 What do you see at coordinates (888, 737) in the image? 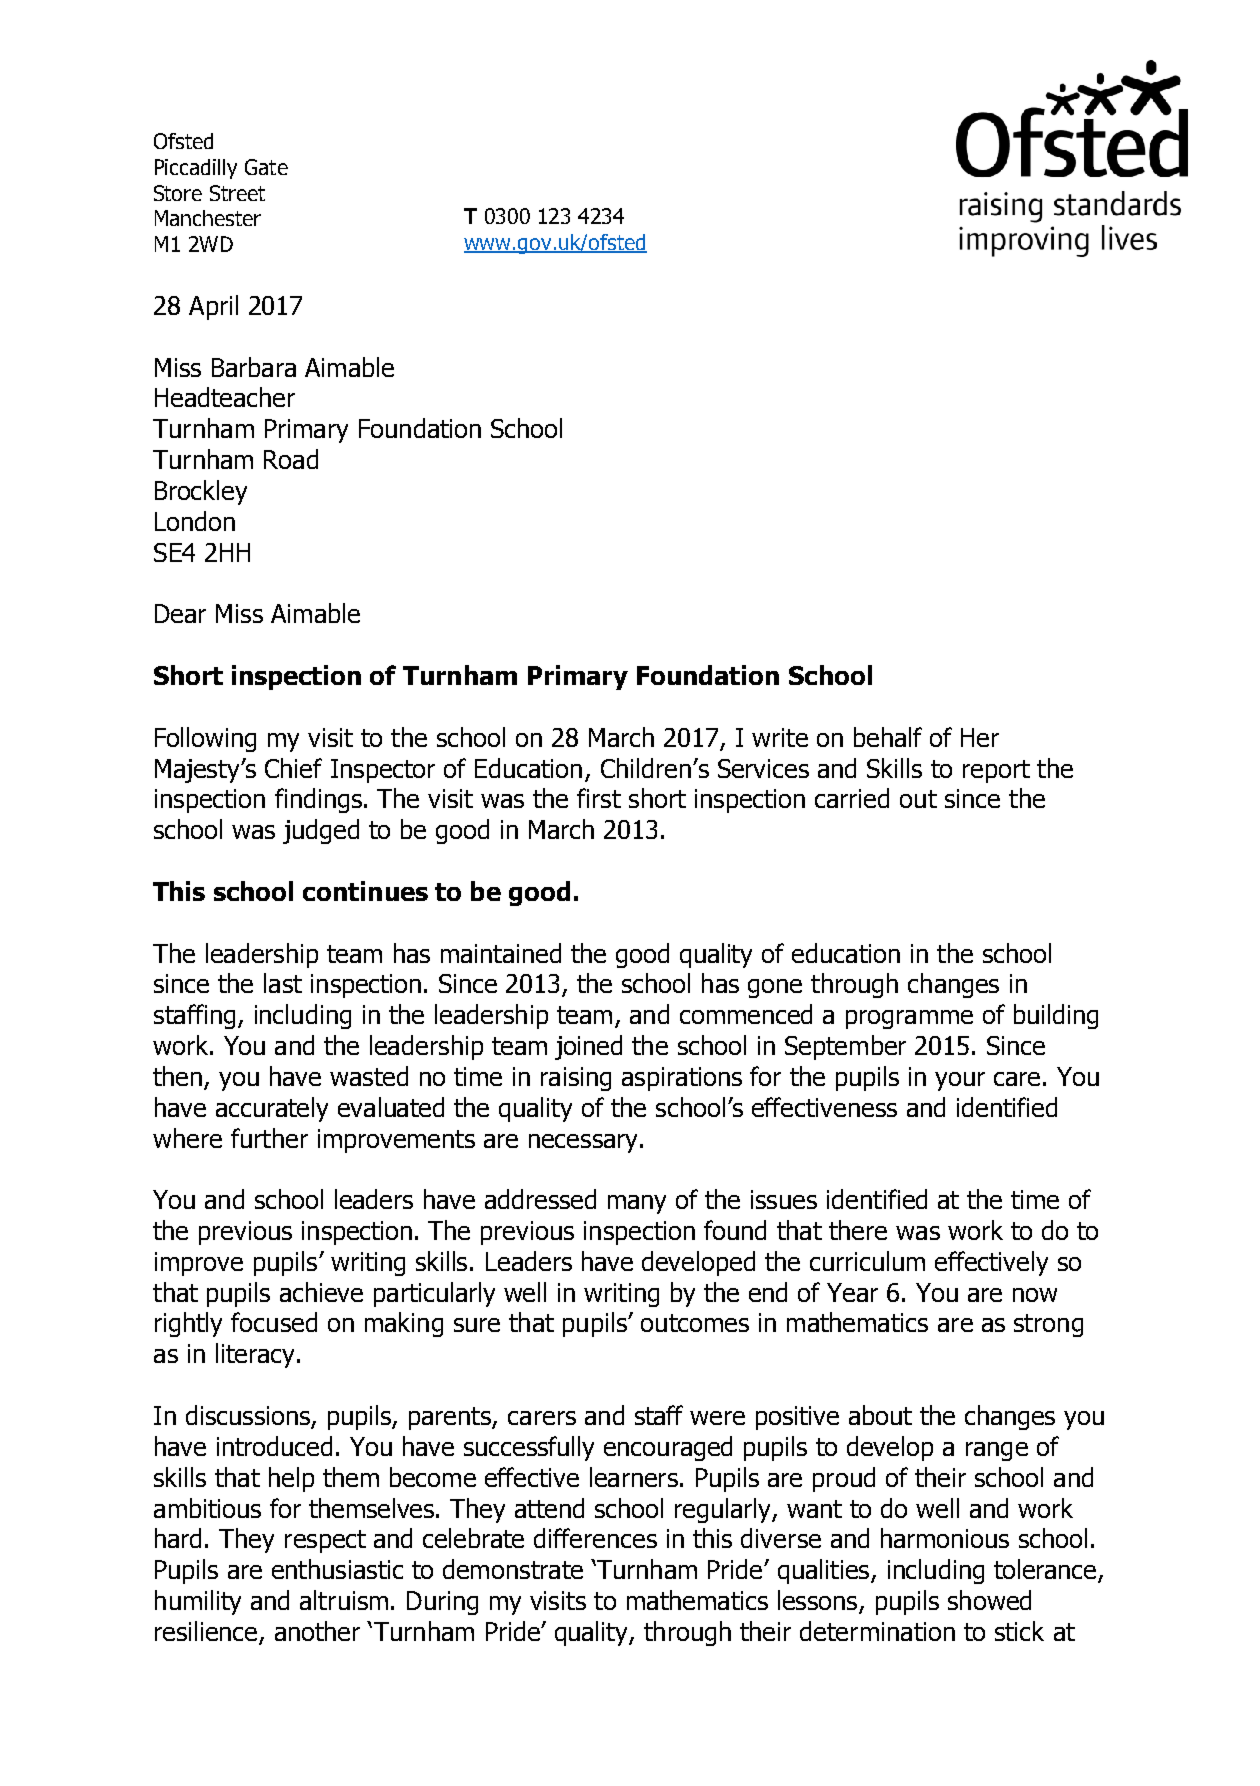
I see `behalf` at bounding box center [888, 737].
